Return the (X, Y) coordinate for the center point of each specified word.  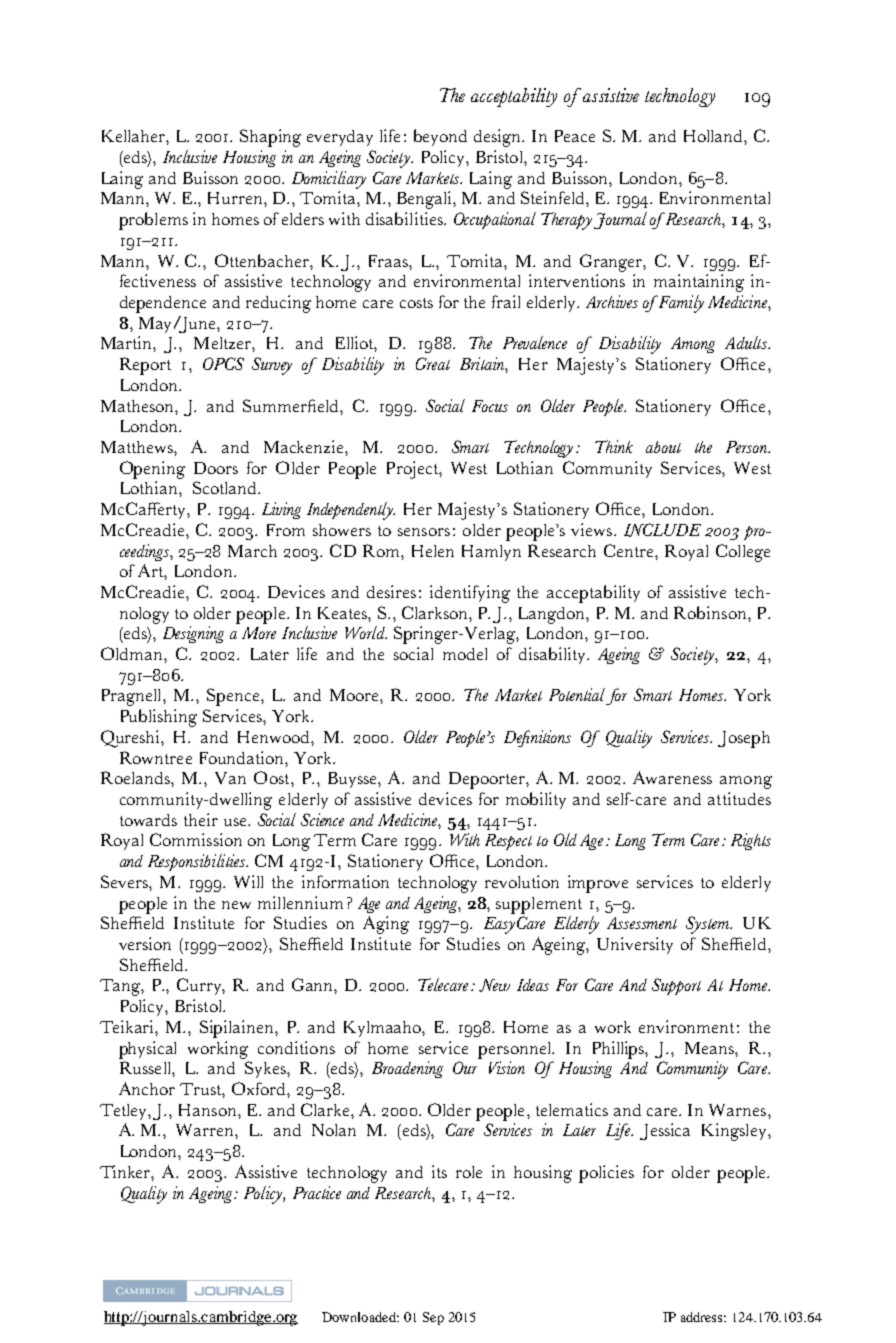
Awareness (672, 777)
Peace (575, 136)
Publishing (159, 718)
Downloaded (360, 1317)
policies (606, 1174)
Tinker (127, 1173)
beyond (440, 137)
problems (153, 221)
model (465, 654)
